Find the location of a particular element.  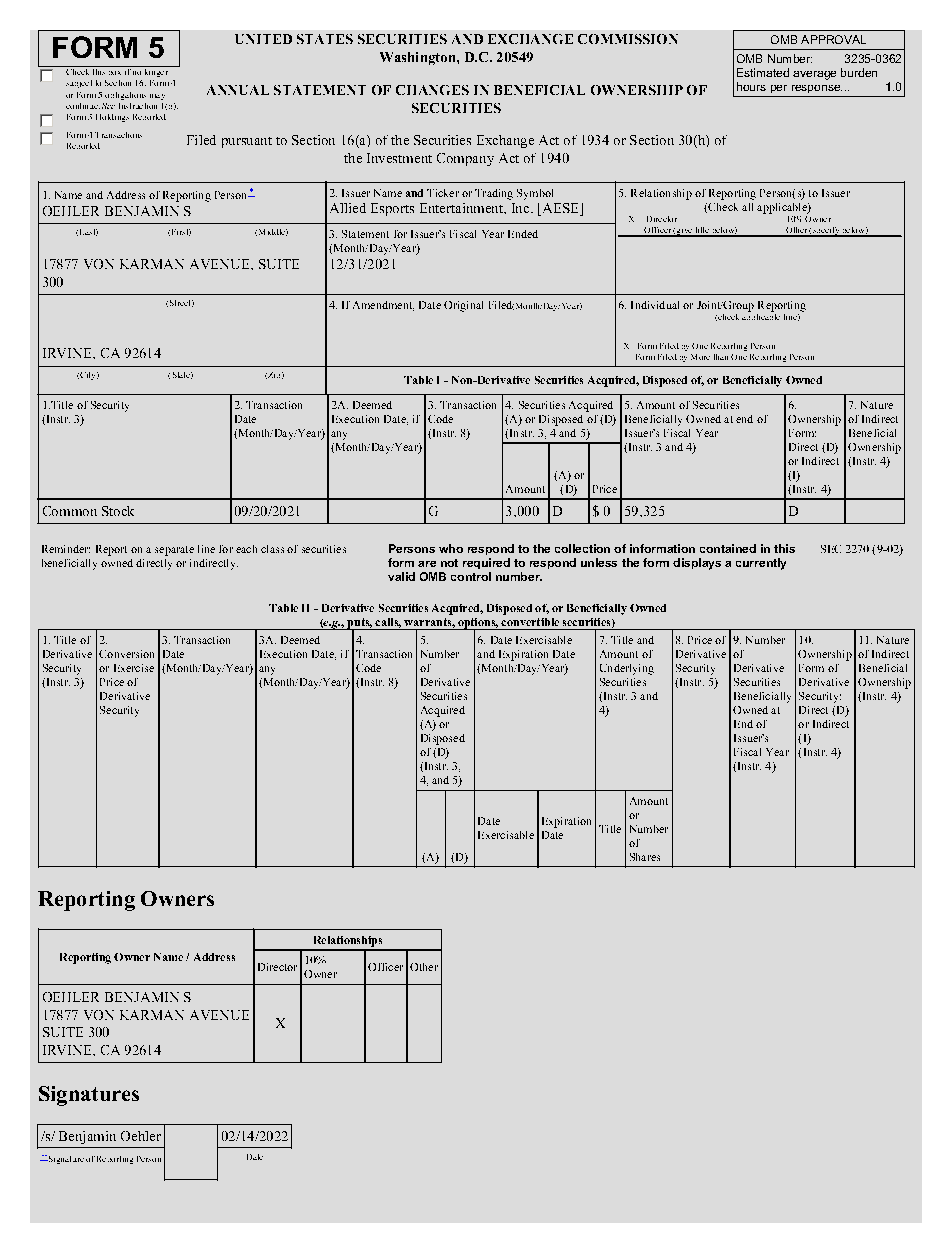

longer is located at coordinates (156, 71).
